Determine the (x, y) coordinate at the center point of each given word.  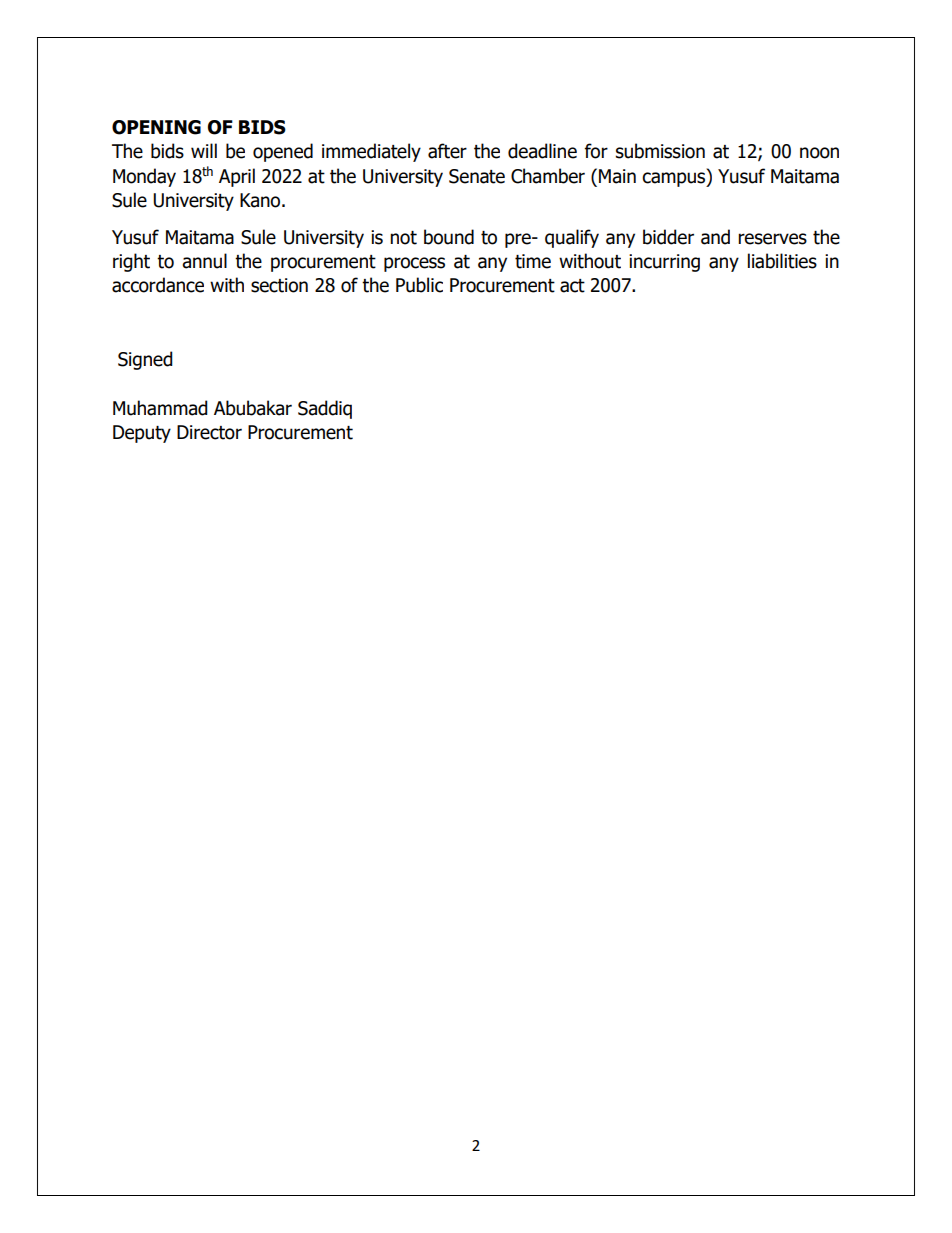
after (447, 151)
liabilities (782, 261)
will (204, 150)
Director (209, 432)
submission (660, 151)
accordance (158, 285)
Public (419, 285)
